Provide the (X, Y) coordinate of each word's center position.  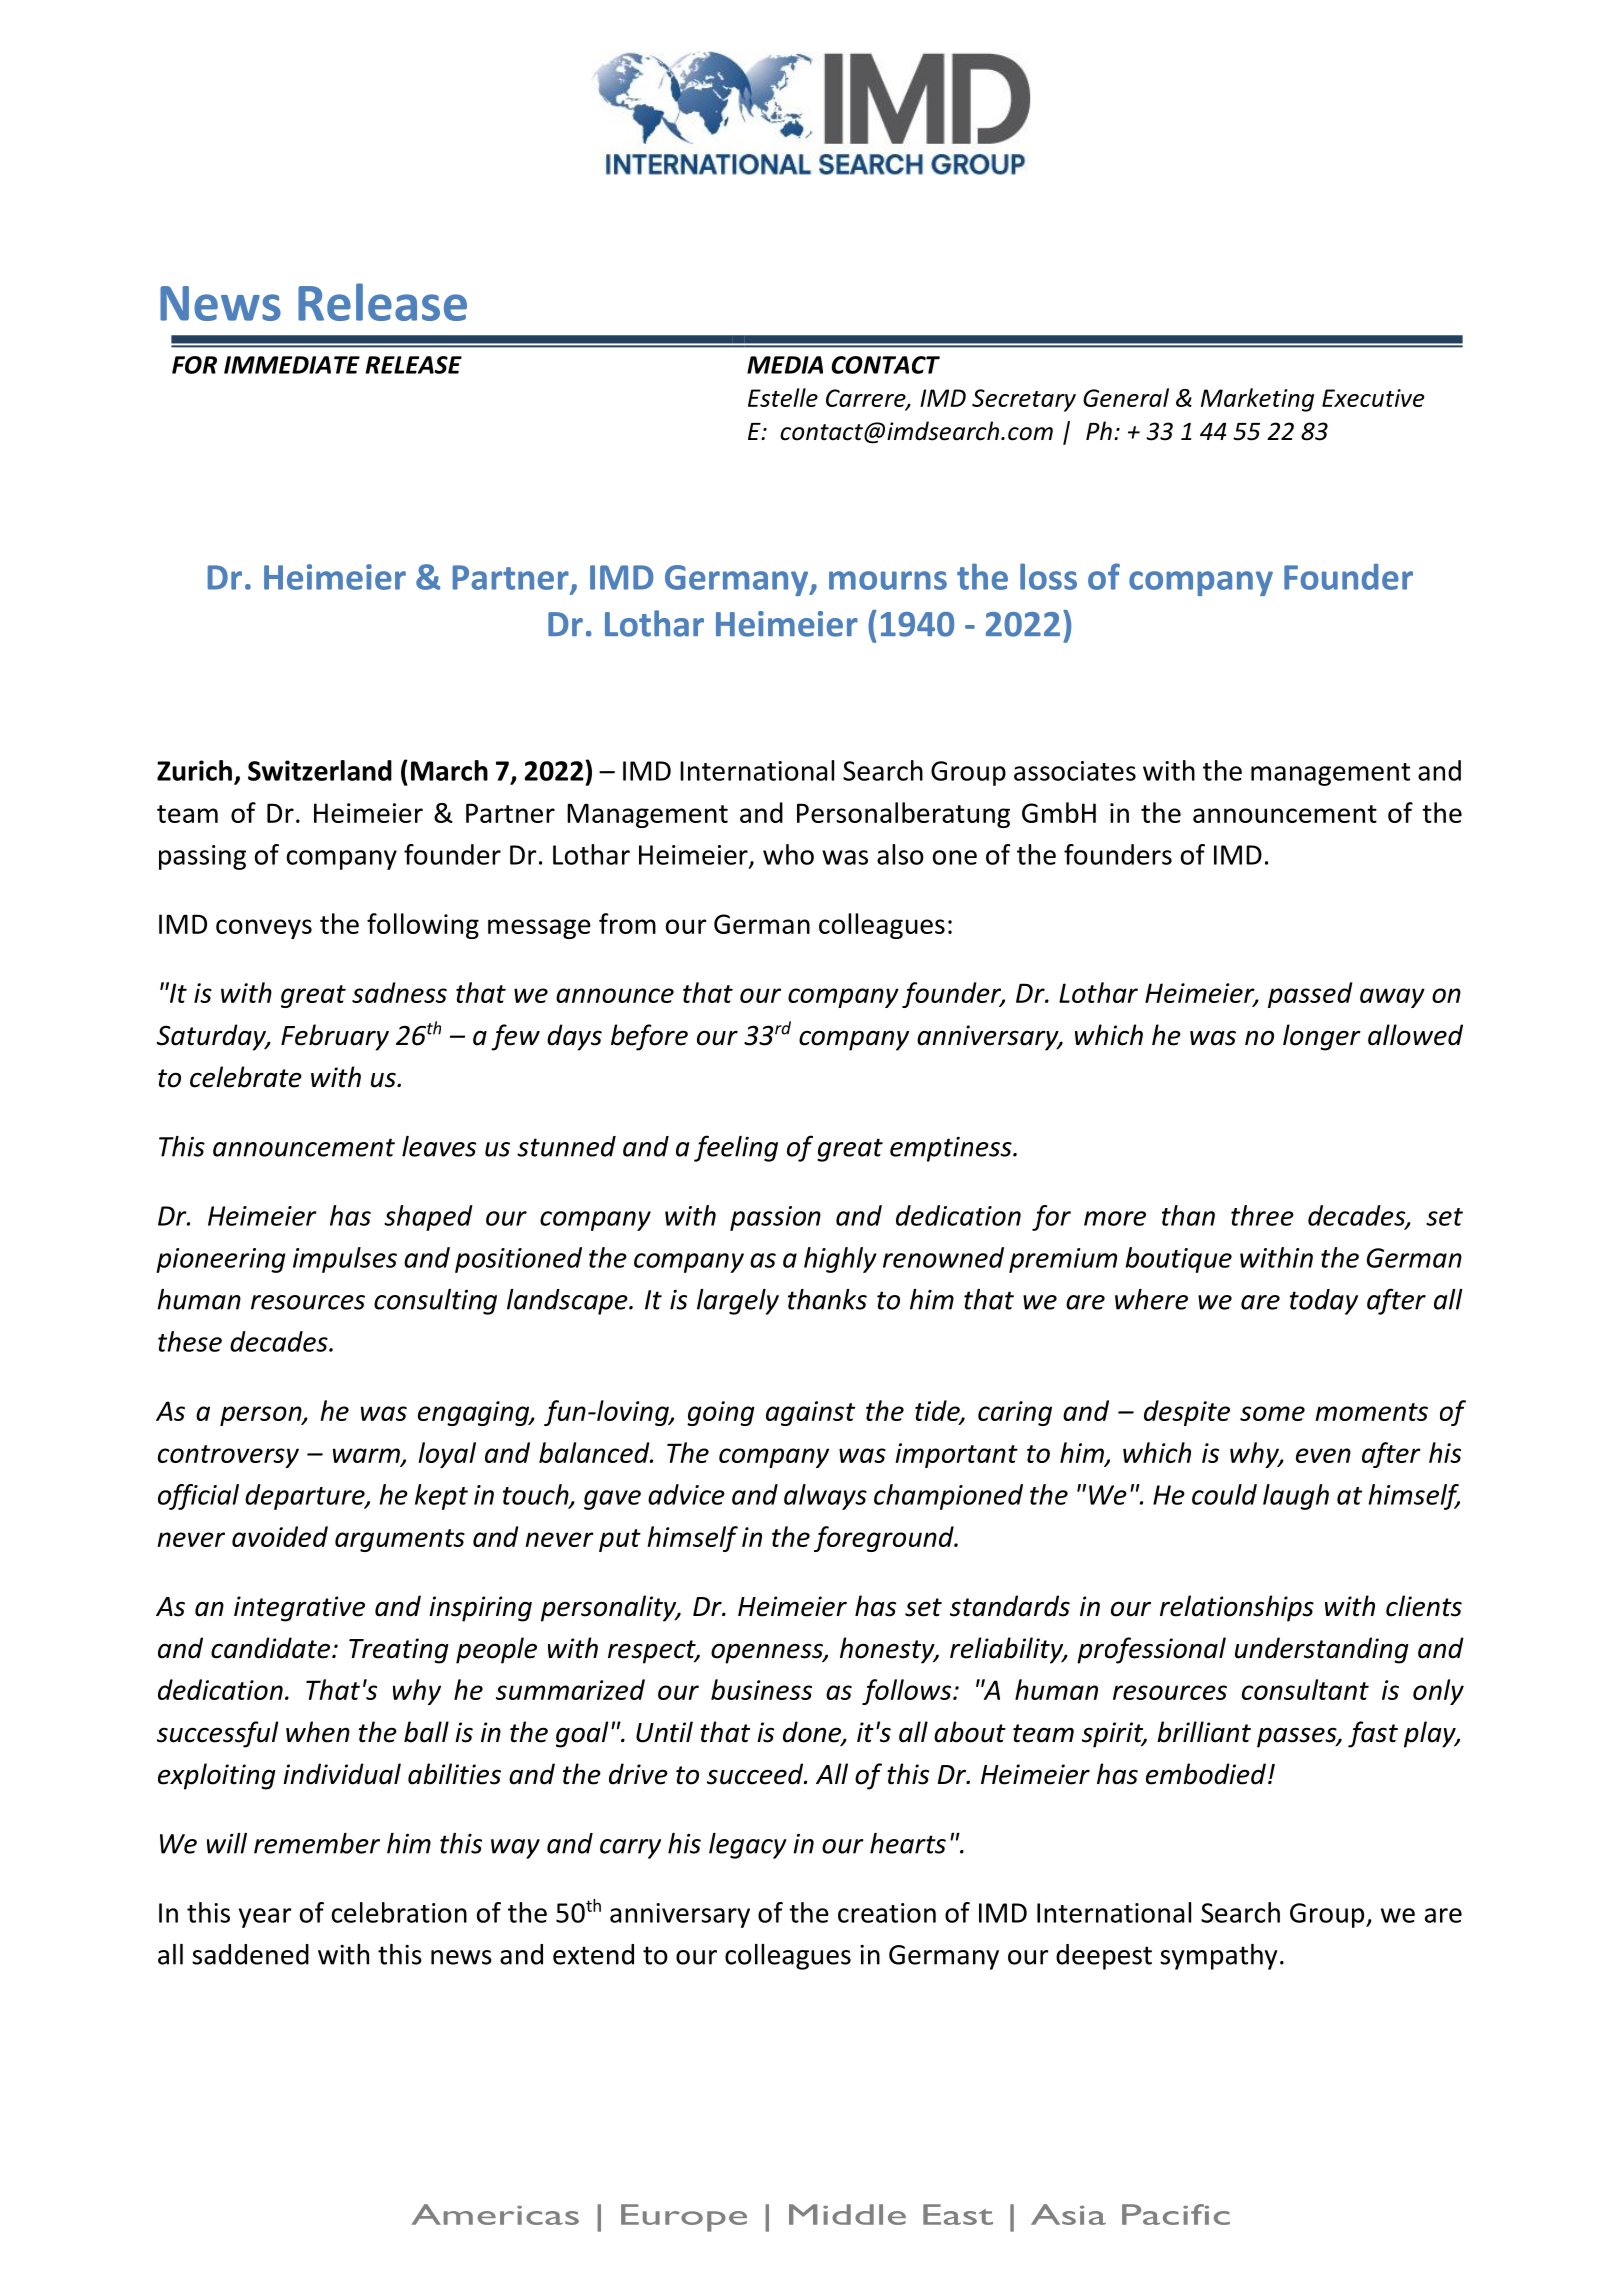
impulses (345, 1260)
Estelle (783, 397)
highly (840, 1260)
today (1324, 1302)
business (761, 1689)
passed (1310, 995)
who (788, 854)
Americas (495, 2214)
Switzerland (320, 770)
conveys (264, 929)
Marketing (1257, 400)
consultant (1305, 1689)
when (318, 1732)
